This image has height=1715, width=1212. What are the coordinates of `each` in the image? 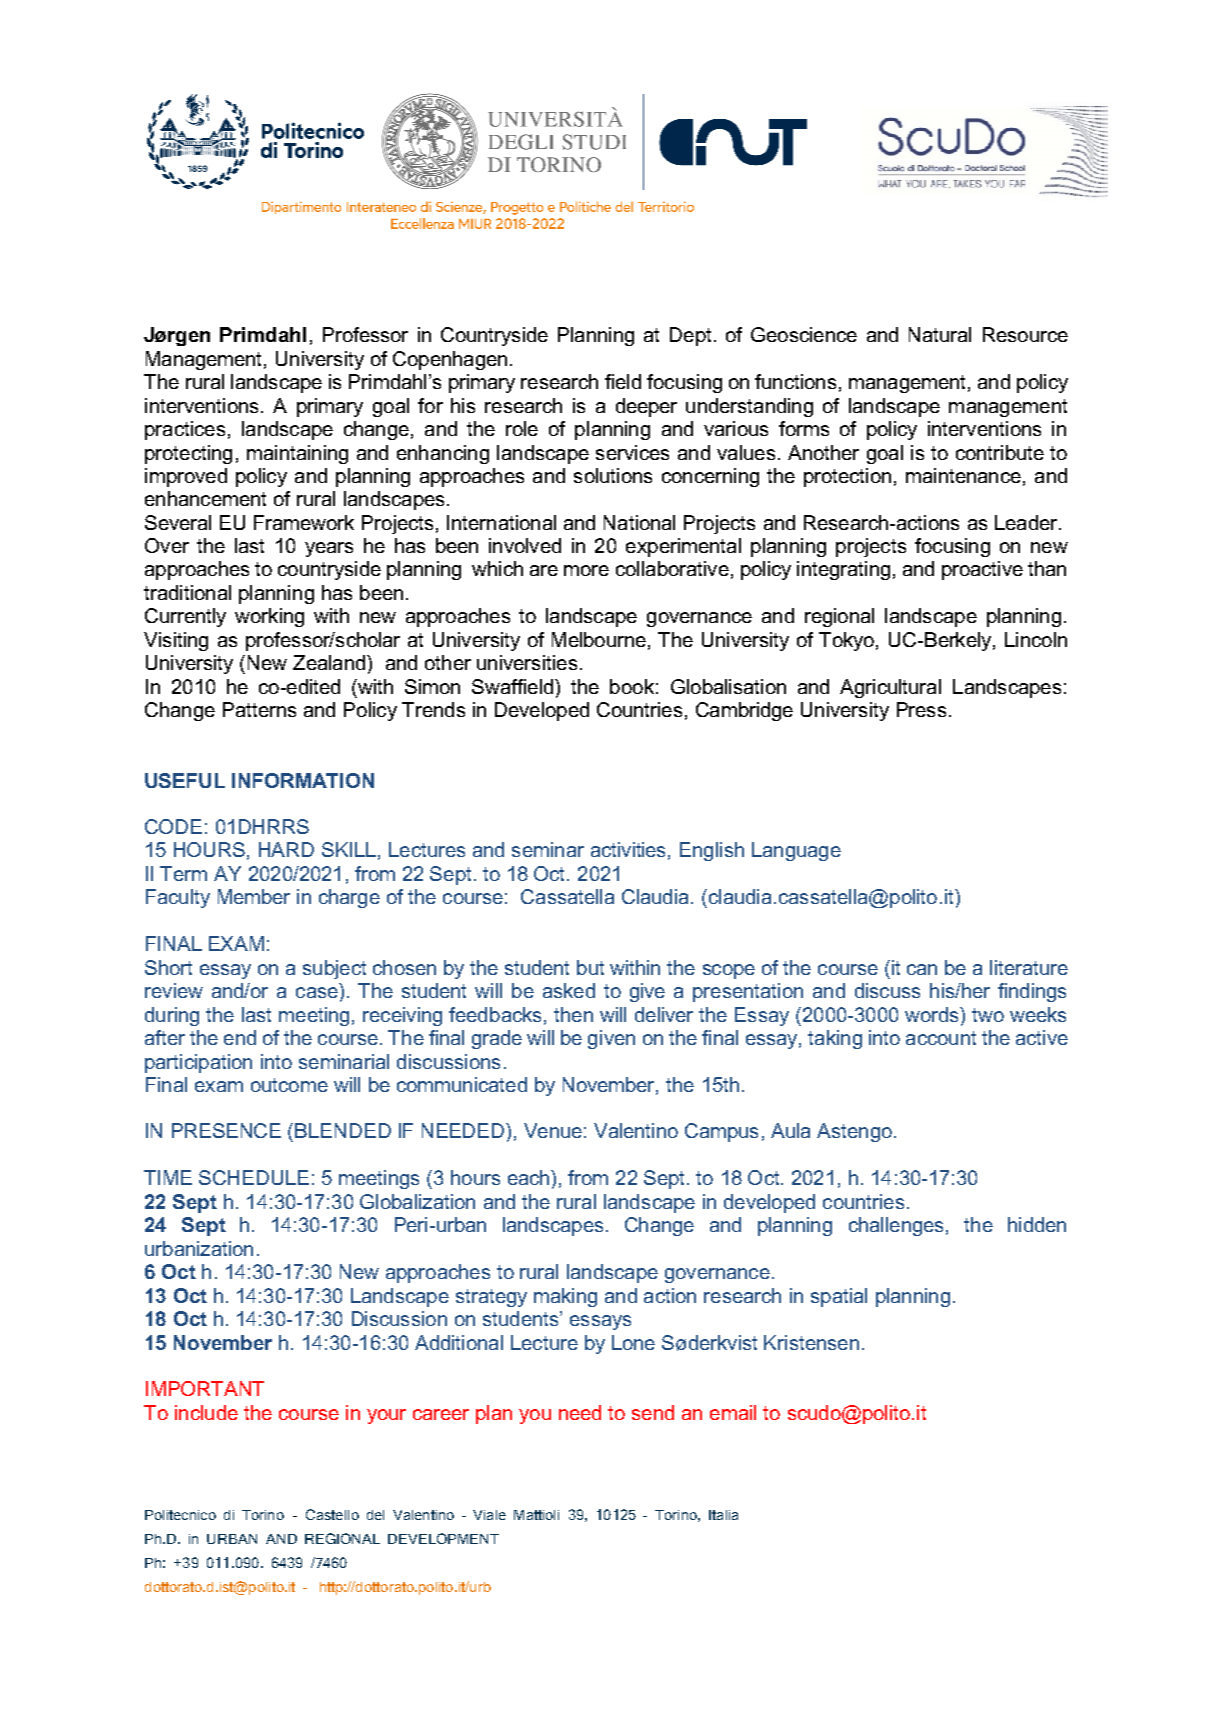 It's located at (530, 1177).
